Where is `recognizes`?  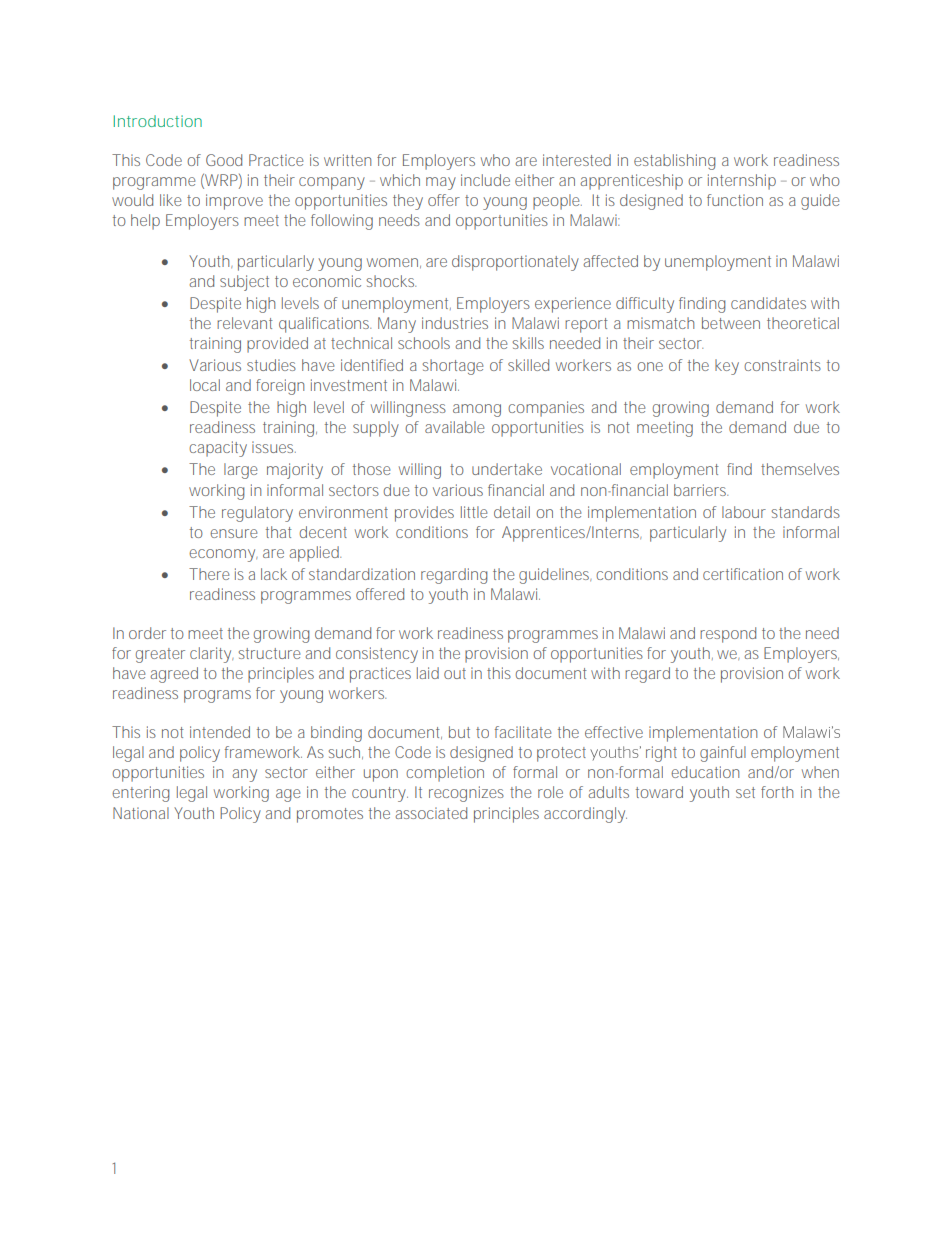
recognizes is located at coordinates (466, 794).
